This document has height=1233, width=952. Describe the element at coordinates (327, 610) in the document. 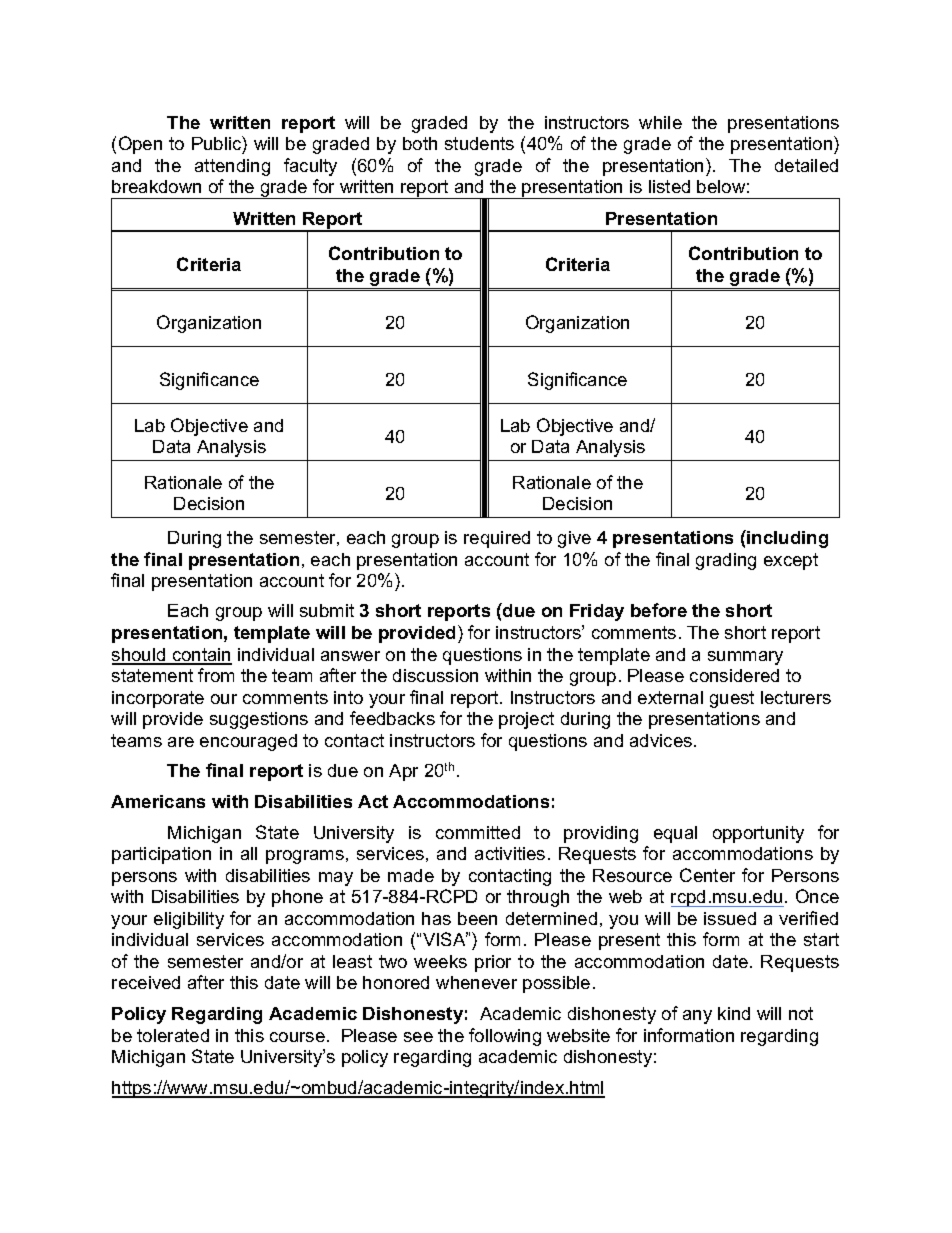

I see `submit` at that location.
